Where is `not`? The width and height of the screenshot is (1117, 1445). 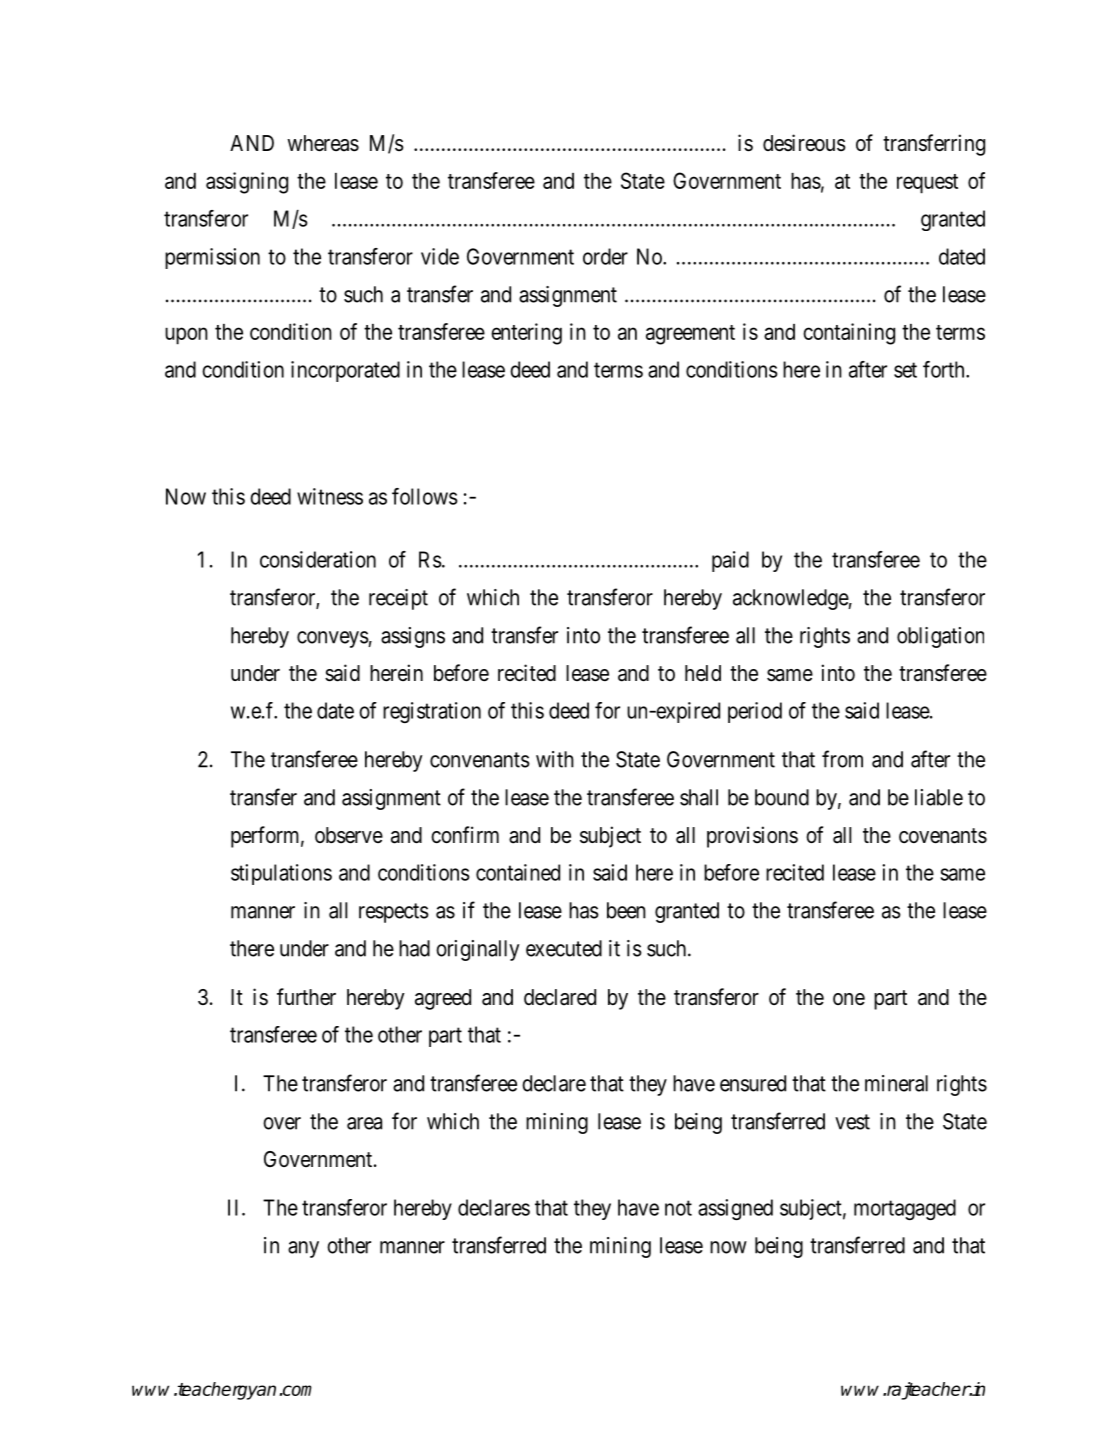
not is located at coordinates (678, 1208).
